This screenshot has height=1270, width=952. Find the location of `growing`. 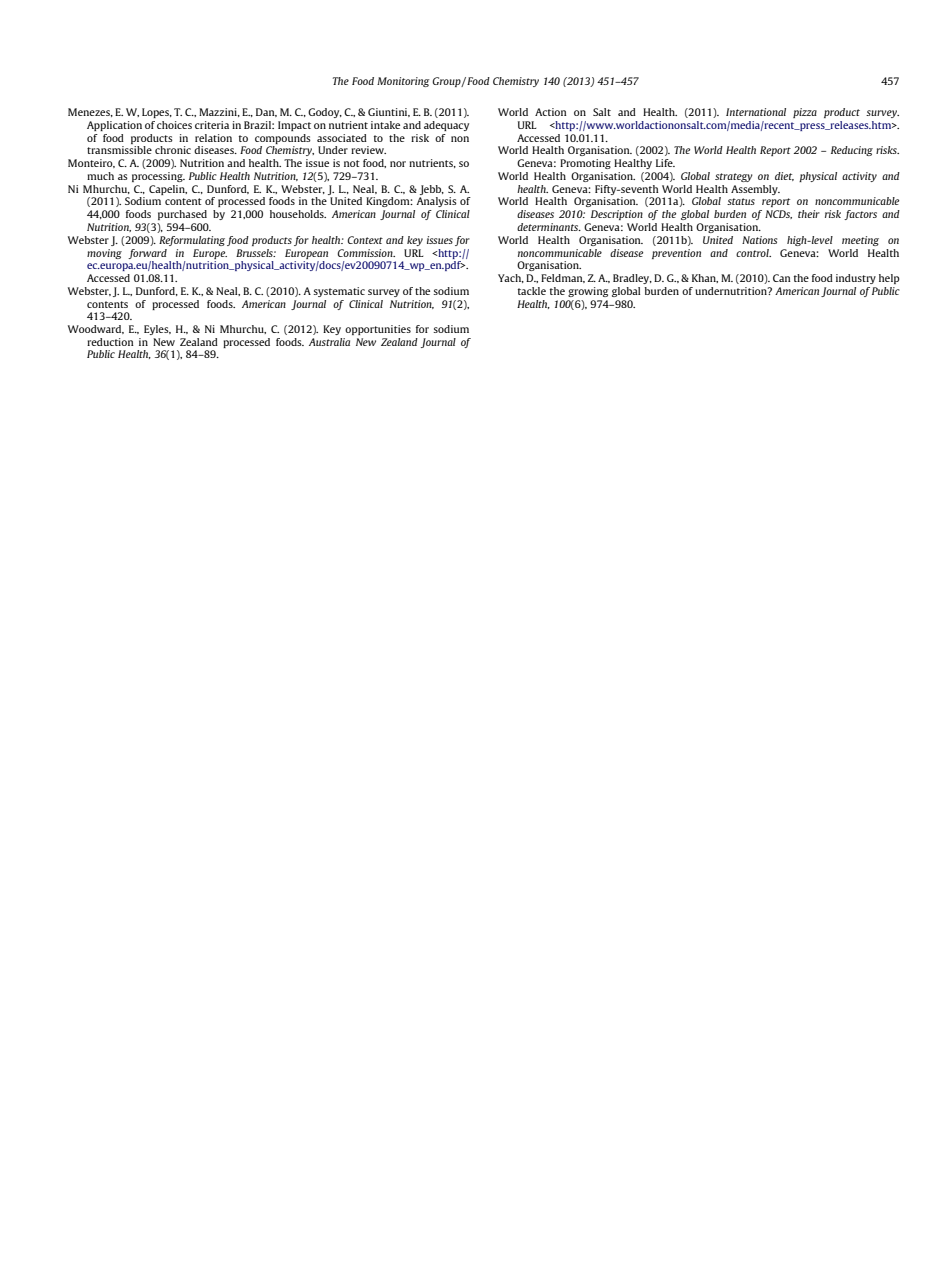

growing is located at coordinates (588, 292).
